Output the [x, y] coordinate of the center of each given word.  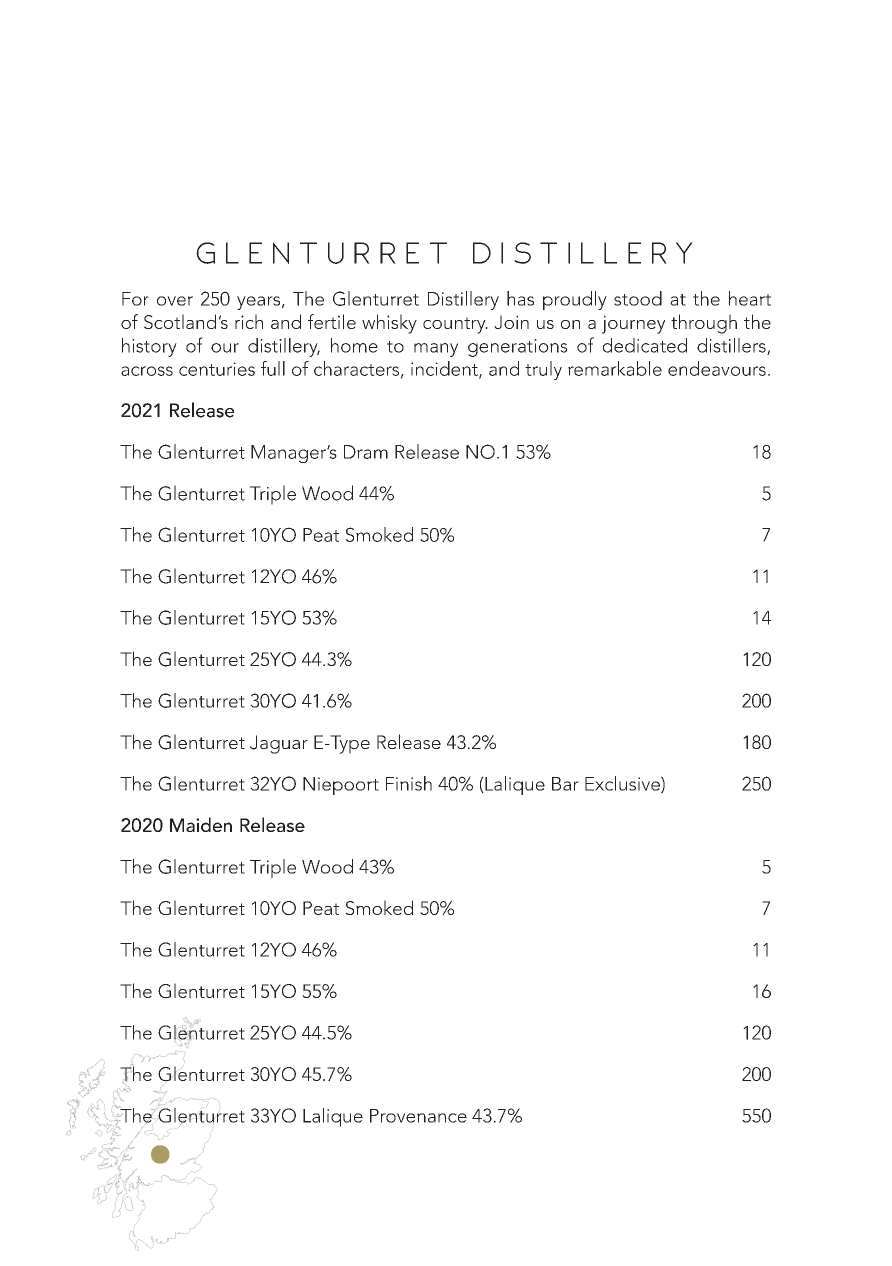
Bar [565, 784]
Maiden [201, 824]
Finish [409, 783]
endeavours [717, 368]
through [704, 324]
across [147, 371]
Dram [366, 452]
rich [249, 321]
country [455, 325]
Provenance [418, 1116]
